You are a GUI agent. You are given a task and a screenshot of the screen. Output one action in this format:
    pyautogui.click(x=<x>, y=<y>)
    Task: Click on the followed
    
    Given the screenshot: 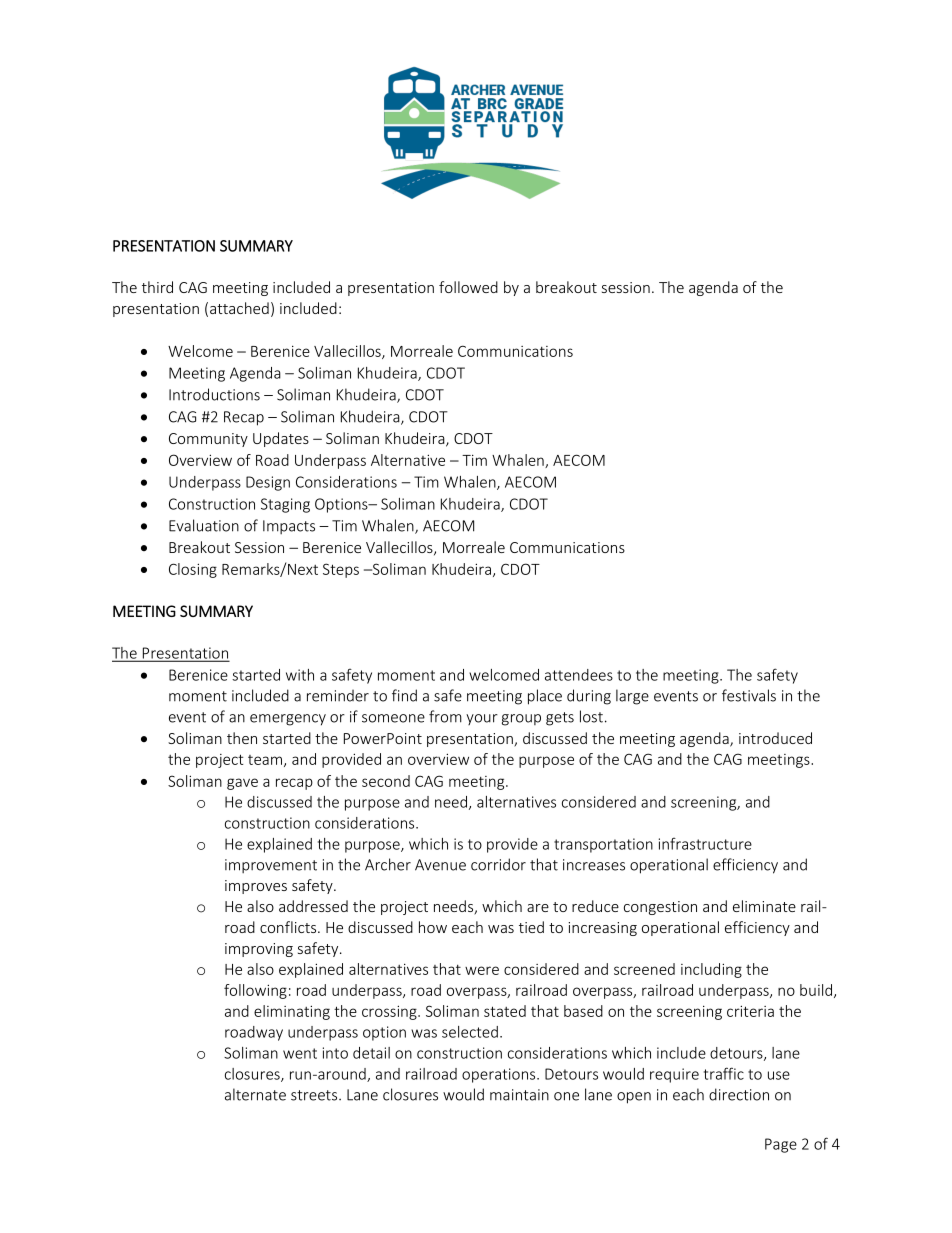 What is the action you would take?
    pyautogui.click(x=468, y=287)
